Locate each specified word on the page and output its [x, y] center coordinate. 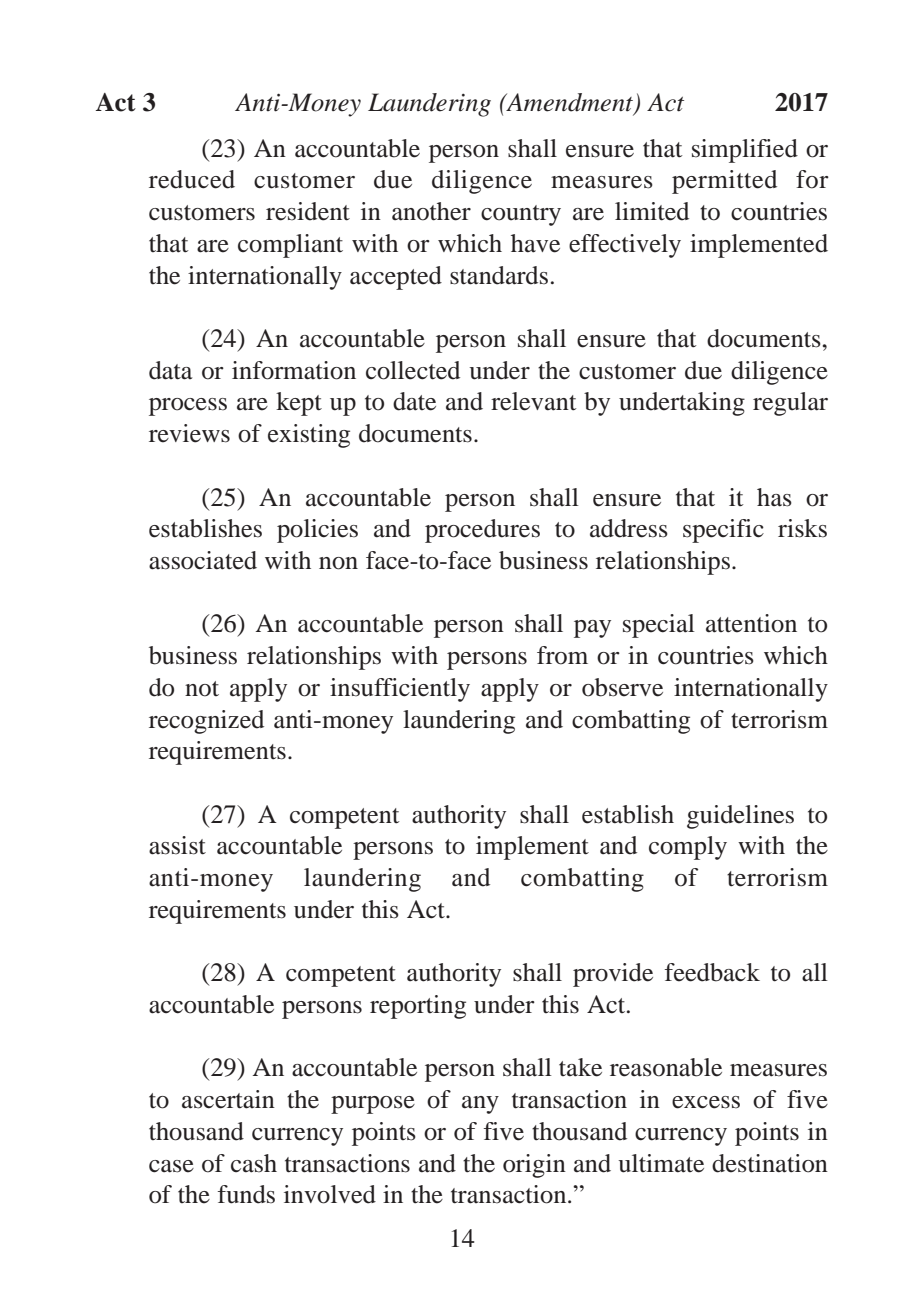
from [562, 655]
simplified [745, 151]
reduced [192, 179]
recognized [206, 722]
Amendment [570, 103]
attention [751, 623]
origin [534, 1166]
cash [254, 1163]
